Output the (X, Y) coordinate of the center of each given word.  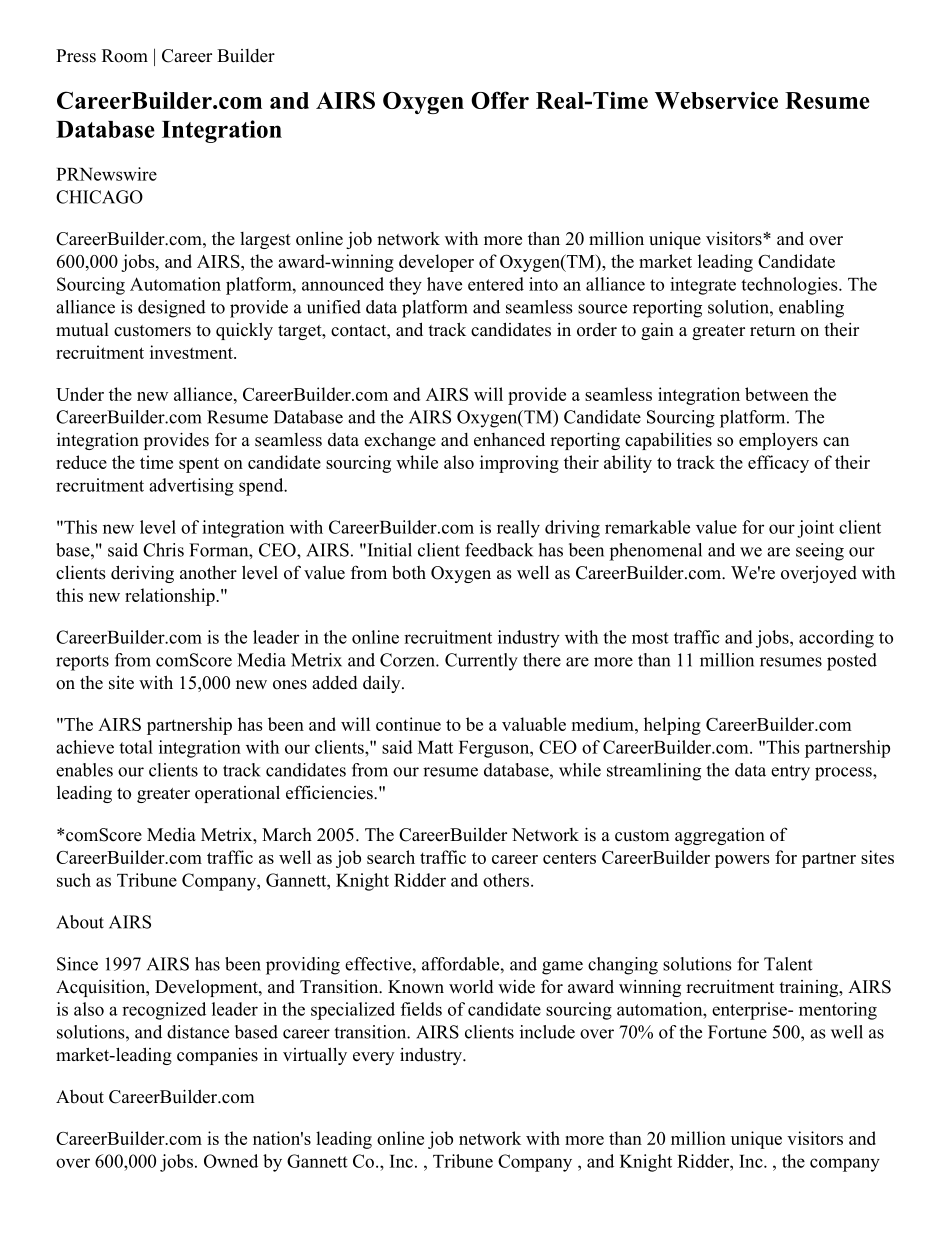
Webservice (716, 100)
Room (125, 56)
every (373, 1058)
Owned (231, 1161)
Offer (500, 100)
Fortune (737, 1032)
